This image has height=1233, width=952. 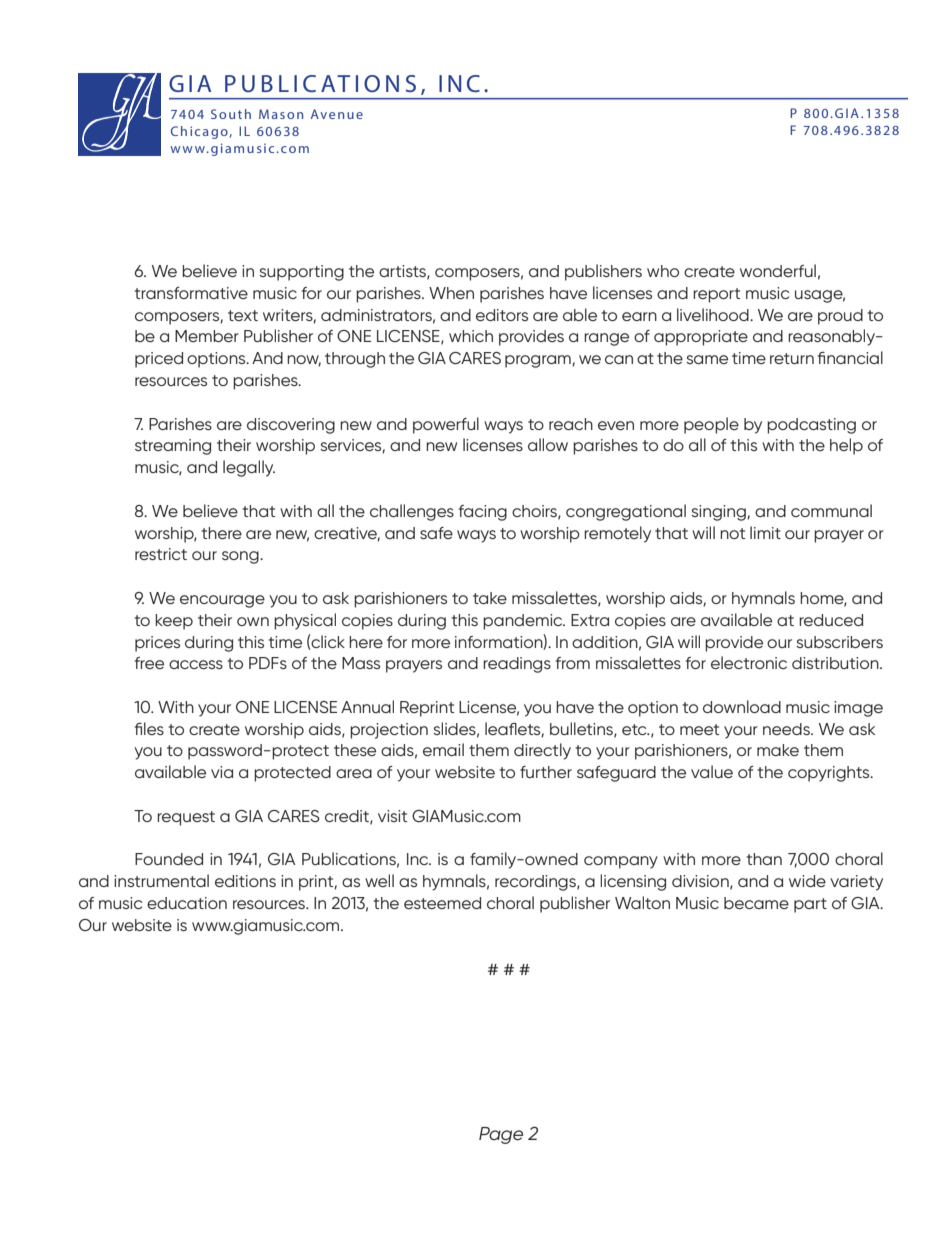 What do you see at coordinates (196, 664) in the image?
I see `access` at bounding box center [196, 664].
